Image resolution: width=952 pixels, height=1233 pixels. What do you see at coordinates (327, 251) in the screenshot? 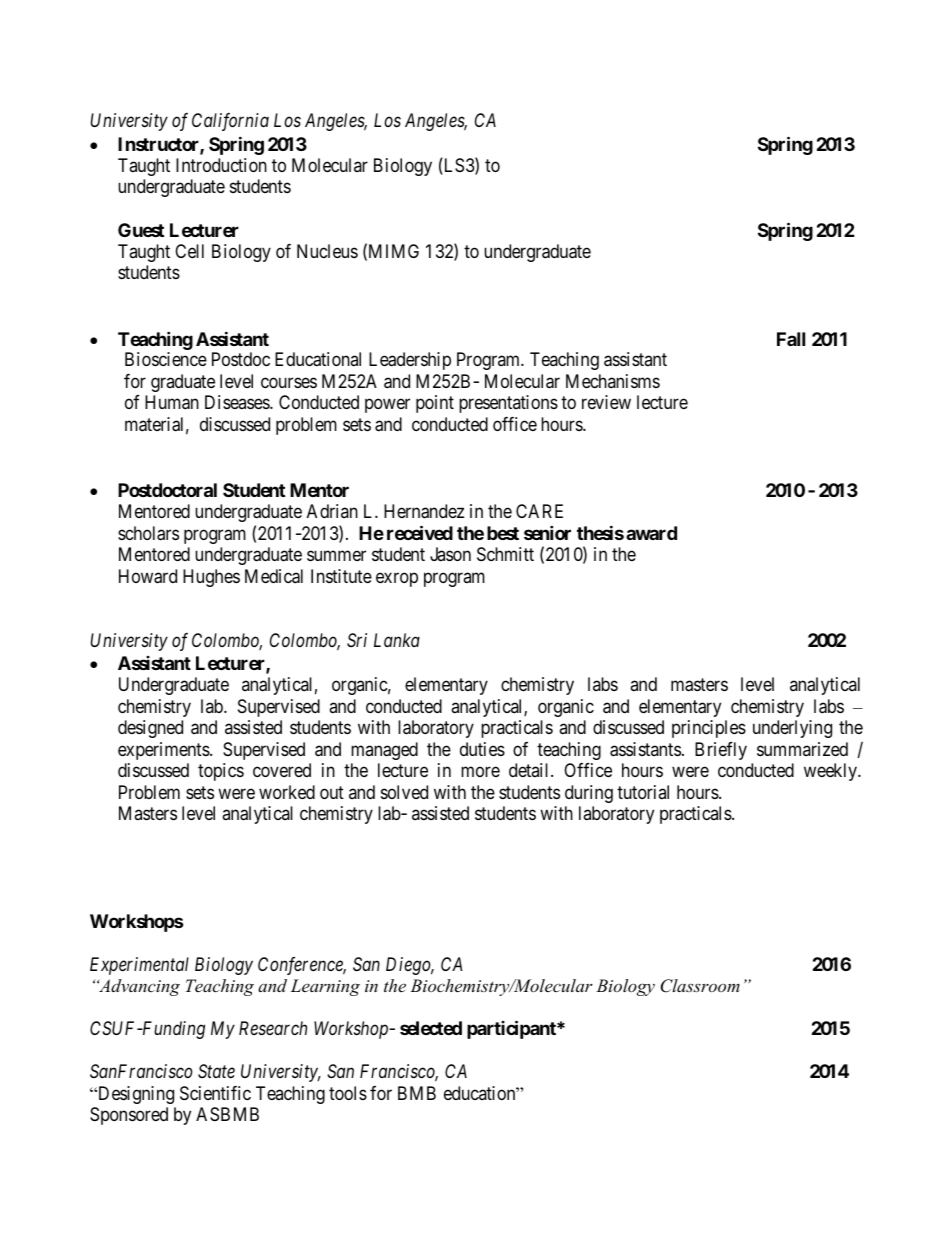
I see `Nucleus` at bounding box center [327, 251].
